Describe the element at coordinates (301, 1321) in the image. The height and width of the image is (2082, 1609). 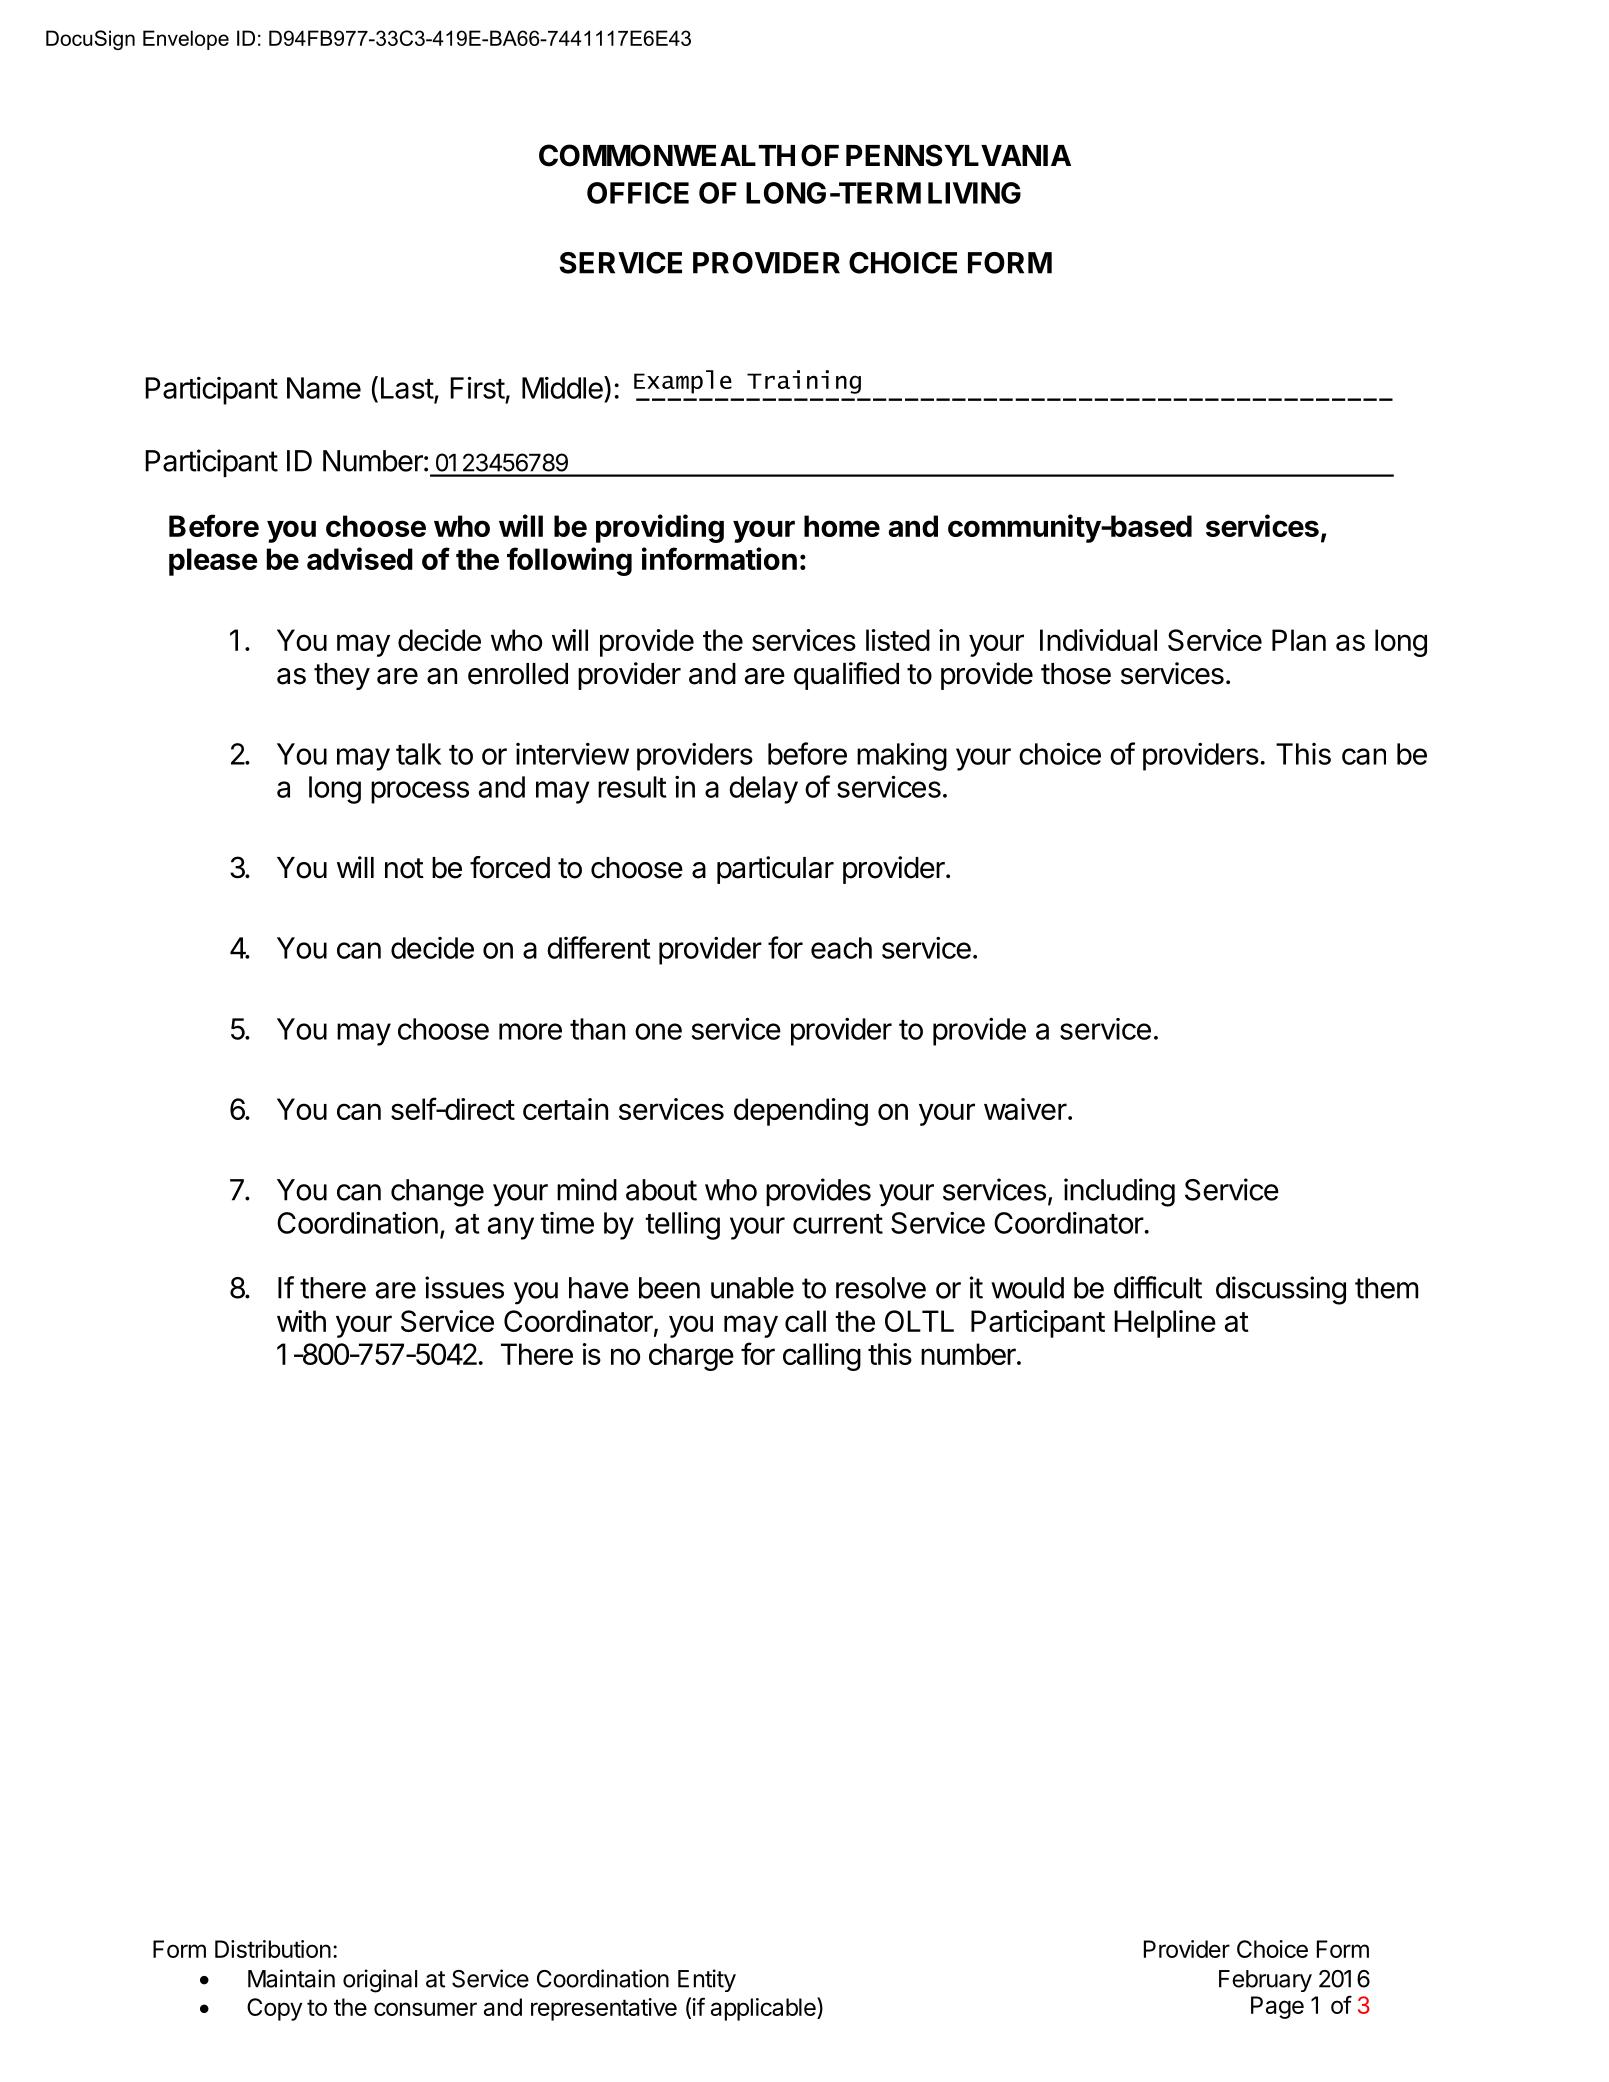
I see `with` at that location.
